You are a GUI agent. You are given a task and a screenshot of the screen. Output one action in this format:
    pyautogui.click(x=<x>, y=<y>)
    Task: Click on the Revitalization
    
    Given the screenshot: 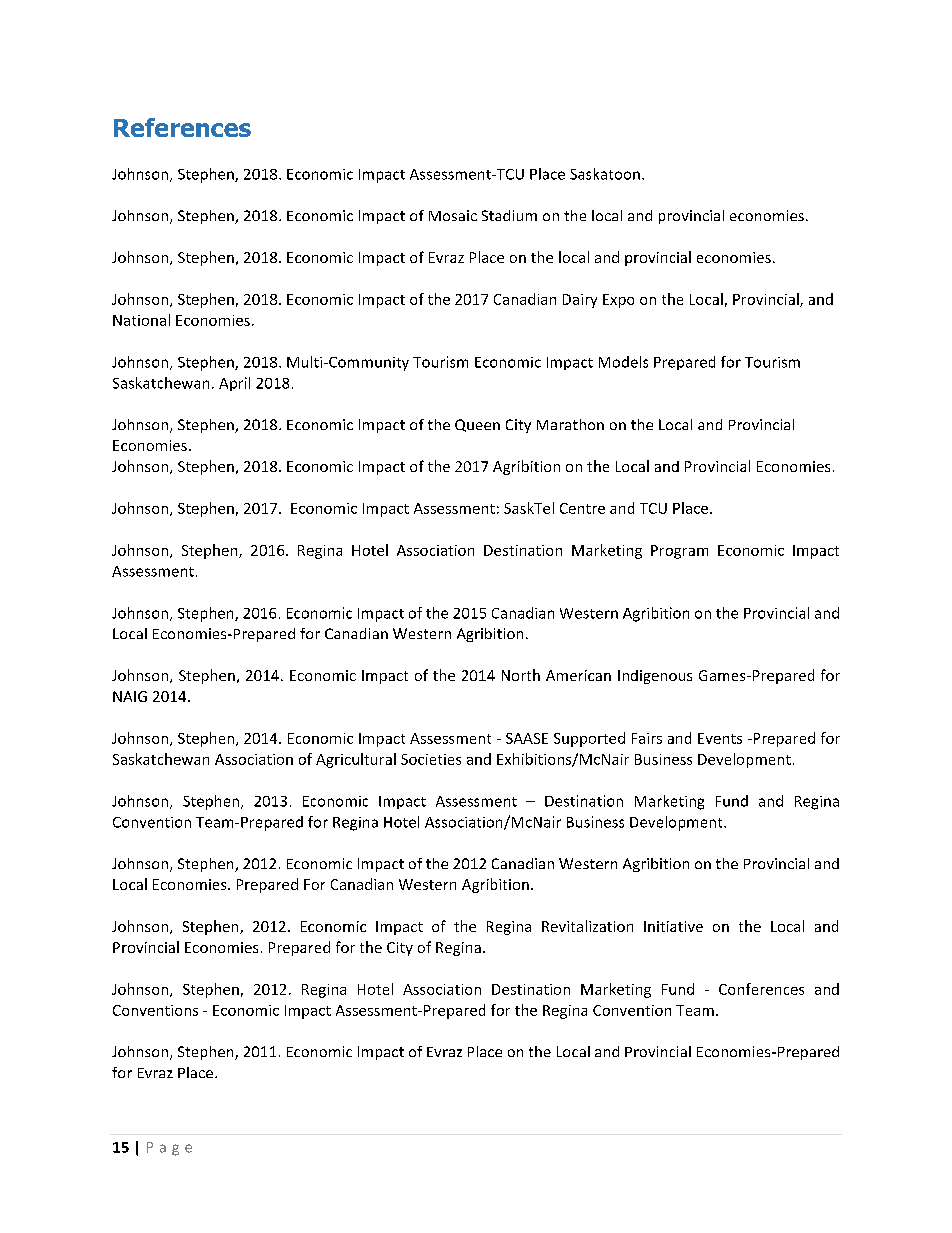 What is the action you would take?
    pyautogui.click(x=587, y=926)
